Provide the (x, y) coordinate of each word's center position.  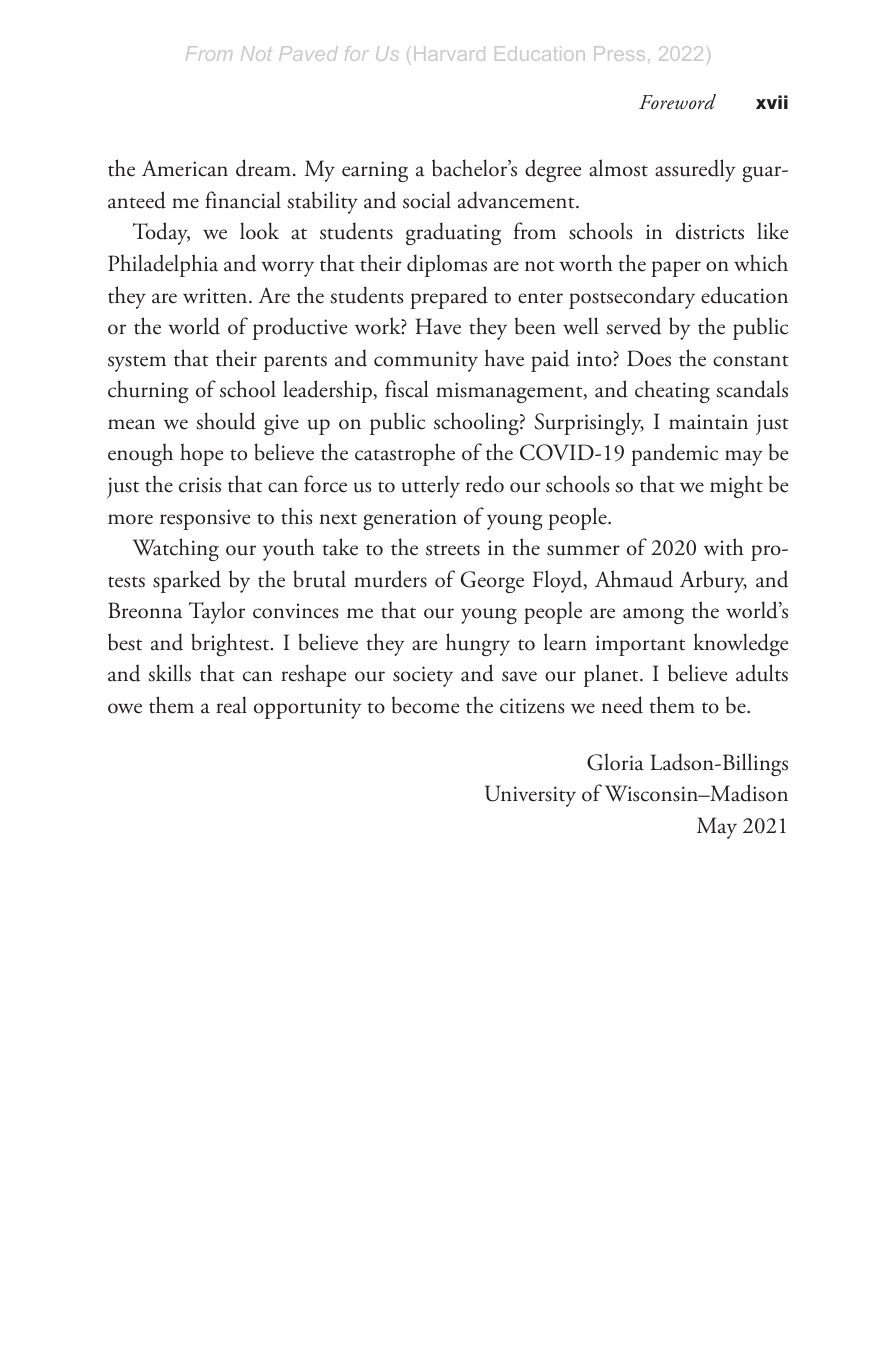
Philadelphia (163, 265)
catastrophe (405, 454)
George (492, 582)
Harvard (449, 53)
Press (619, 53)
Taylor (217, 612)
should (226, 421)
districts (710, 231)
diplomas (447, 265)
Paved (308, 53)
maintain (708, 422)
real (231, 705)
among (653, 616)
